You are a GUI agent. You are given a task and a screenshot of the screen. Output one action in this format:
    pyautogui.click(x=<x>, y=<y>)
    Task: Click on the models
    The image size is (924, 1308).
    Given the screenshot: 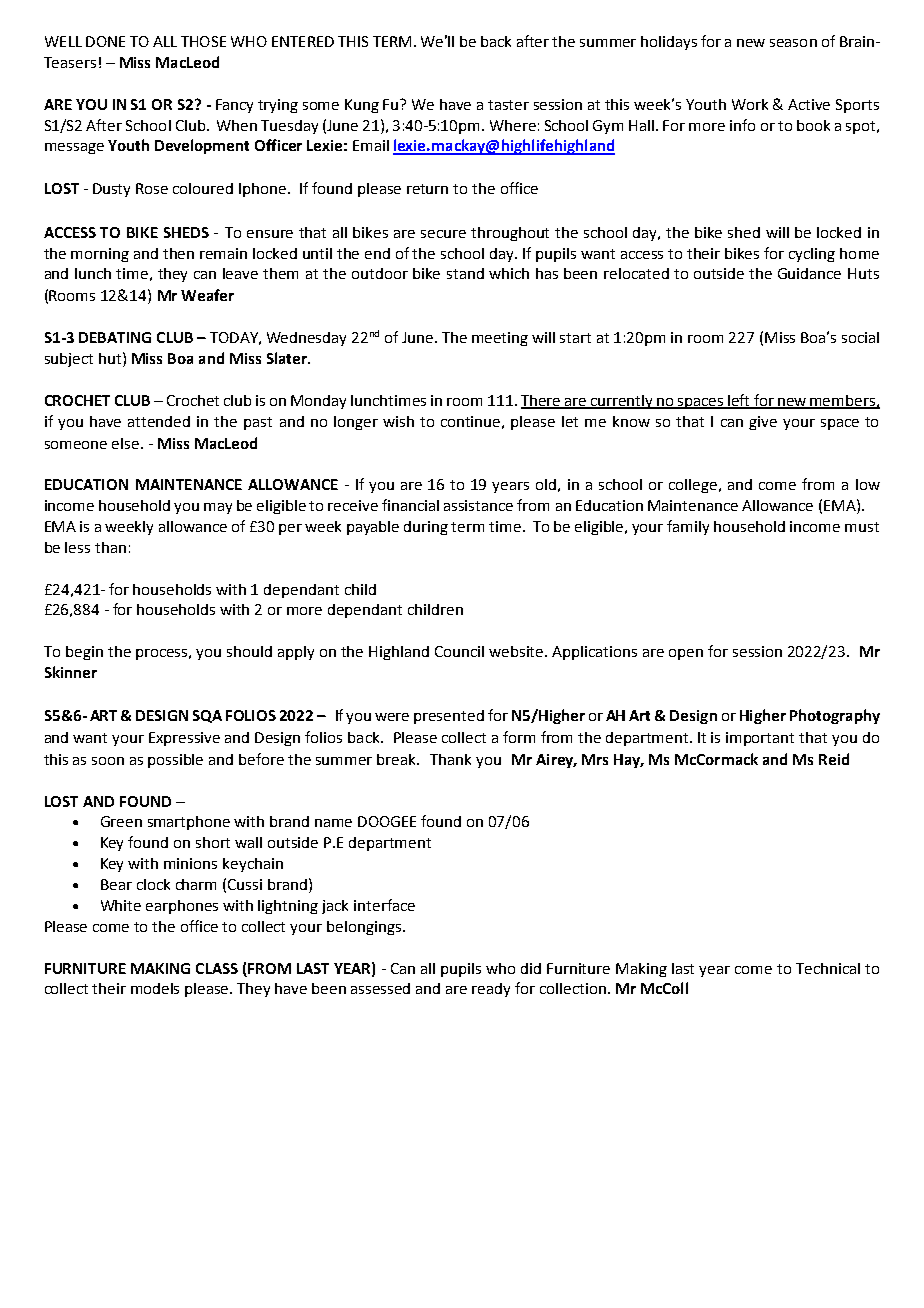 What is the action you would take?
    pyautogui.click(x=155, y=988)
